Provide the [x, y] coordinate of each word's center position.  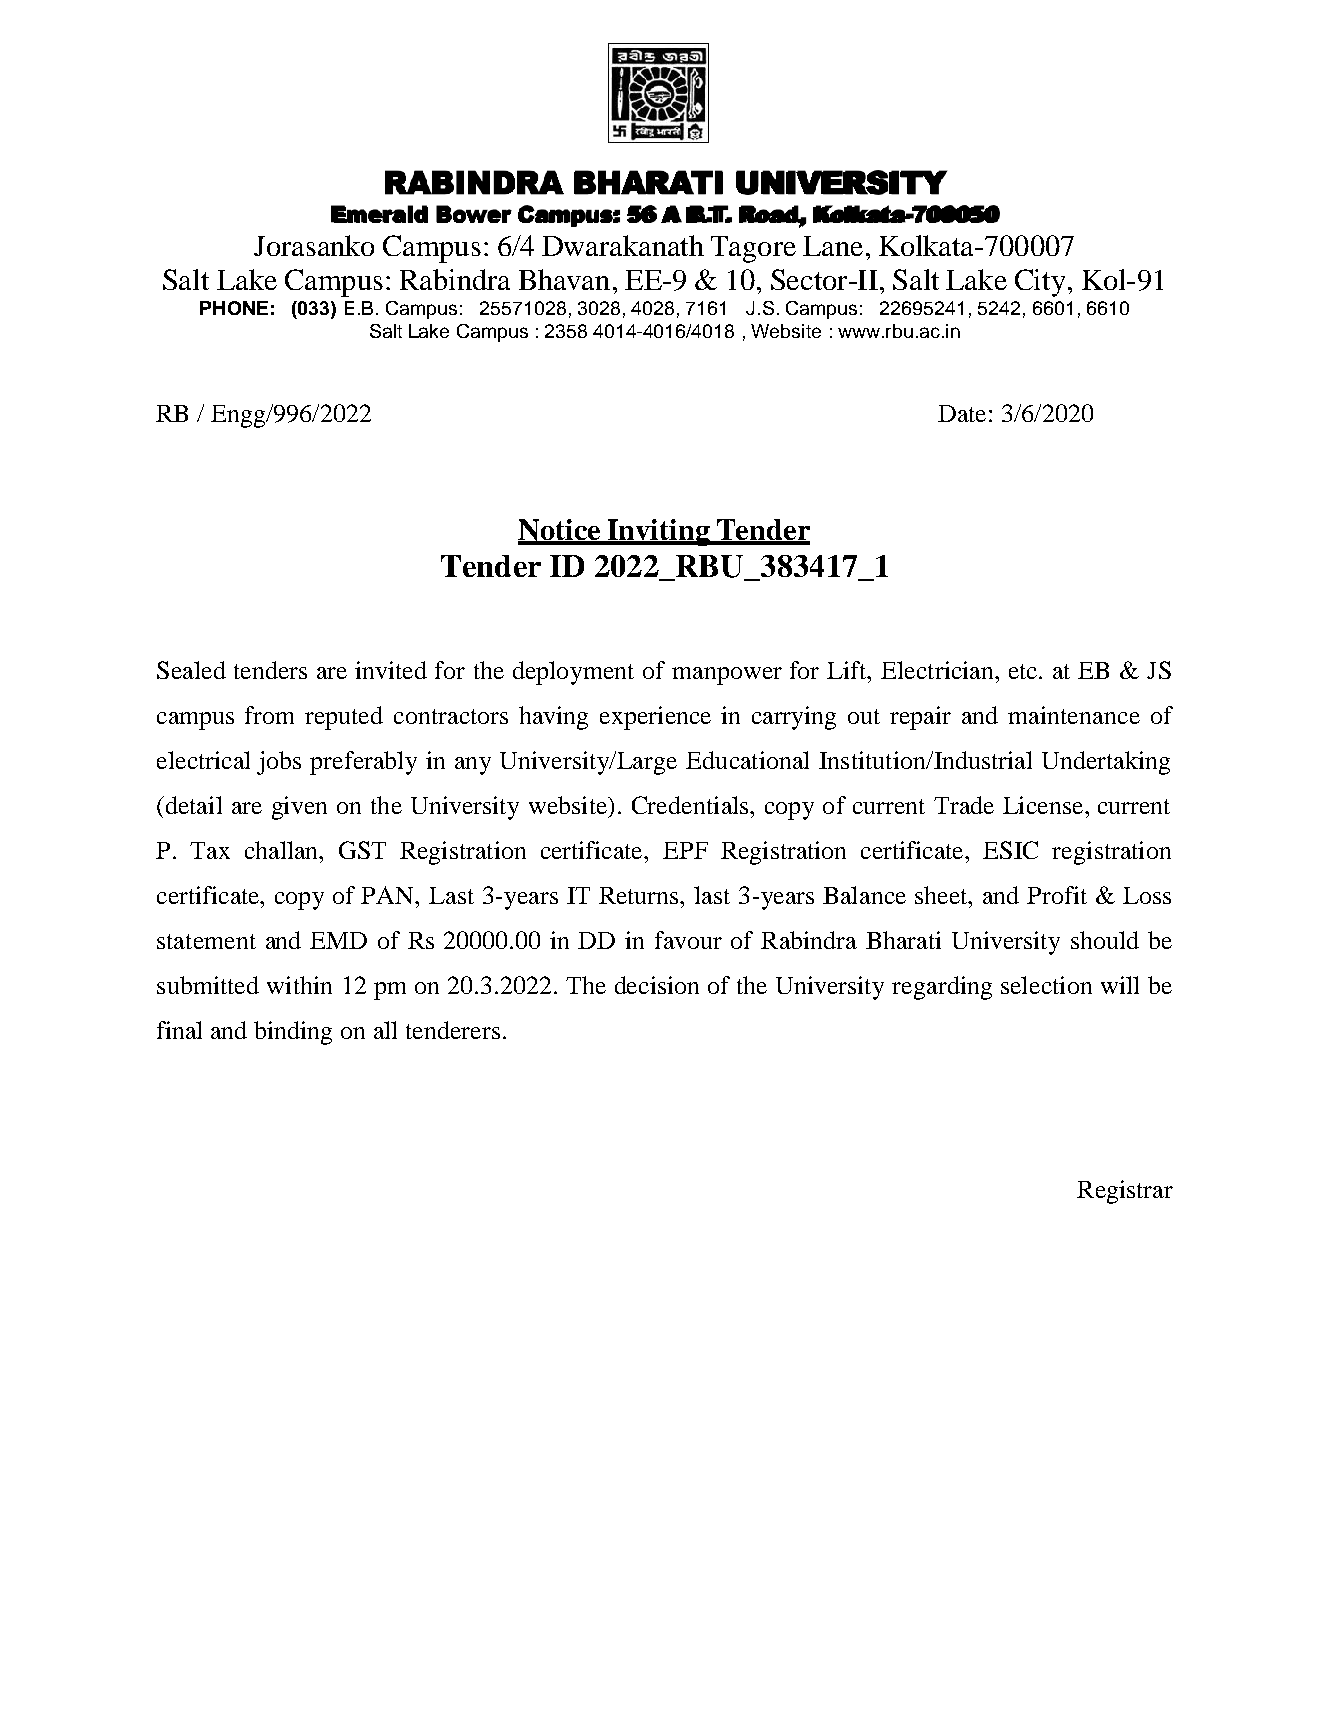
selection [1046, 985]
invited [391, 670]
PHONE [234, 308]
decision [657, 985]
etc [1024, 671]
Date [962, 413]
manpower [727, 676]
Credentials [691, 805]
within [299, 985]
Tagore [753, 249]
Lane [833, 246]
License [1044, 805]
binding [293, 1033]
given [299, 808]
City [1040, 283]
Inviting [658, 532]
